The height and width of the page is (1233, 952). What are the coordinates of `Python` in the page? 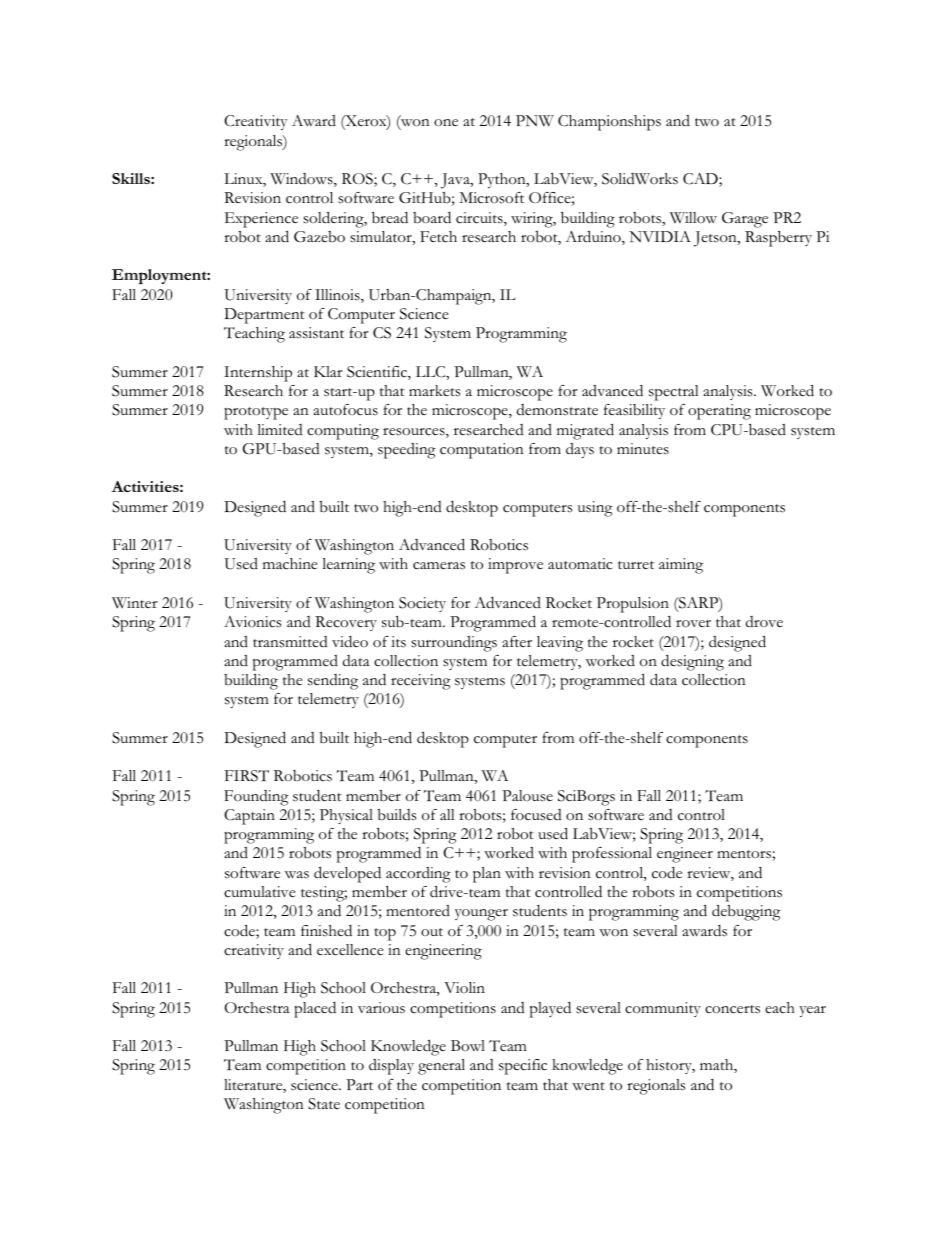 It's located at (503, 180).
